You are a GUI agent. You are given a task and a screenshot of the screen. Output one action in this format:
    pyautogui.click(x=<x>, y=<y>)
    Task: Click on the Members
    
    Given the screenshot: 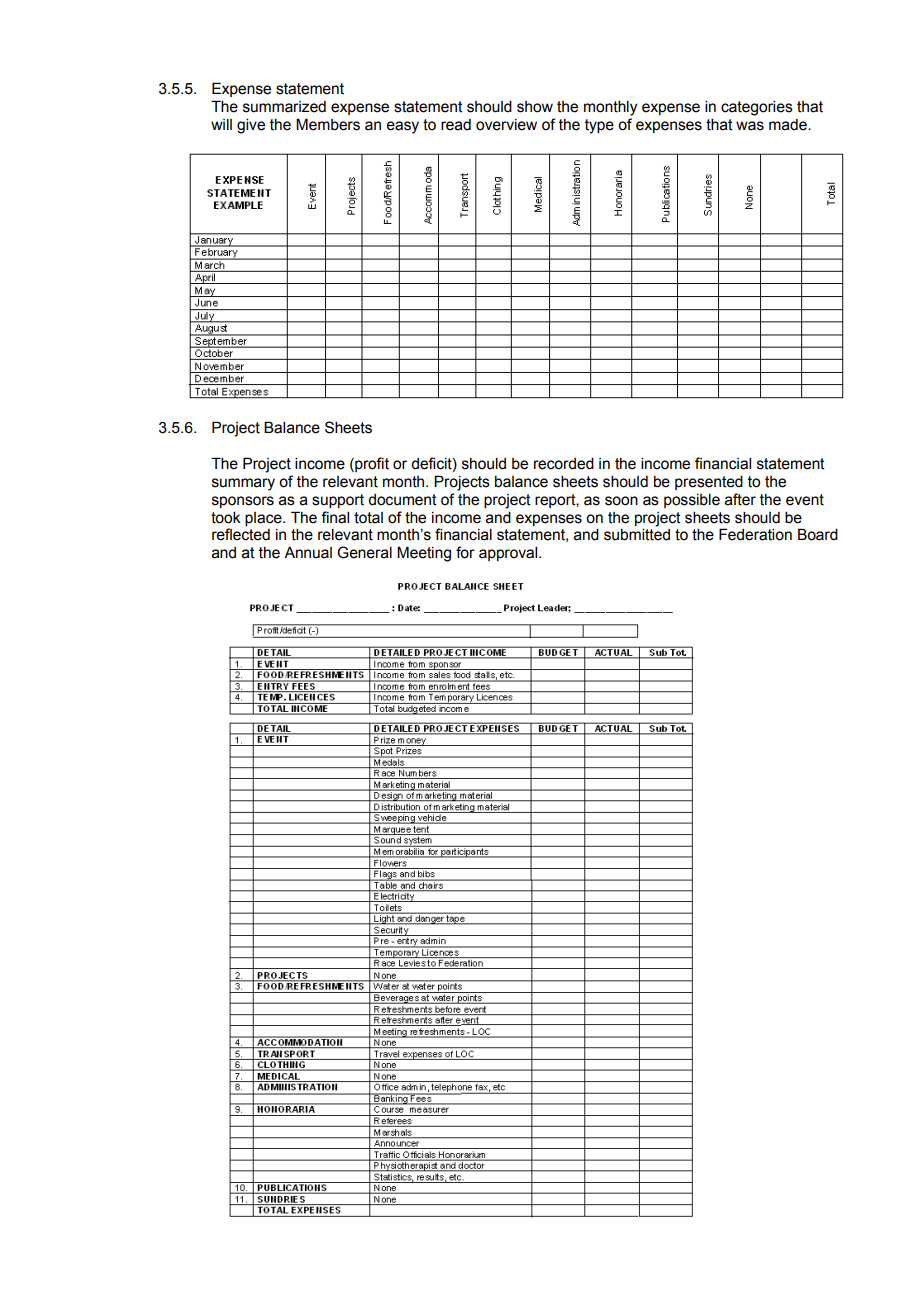 What is the action you would take?
    pyautogui.click(x=328, y=124)
